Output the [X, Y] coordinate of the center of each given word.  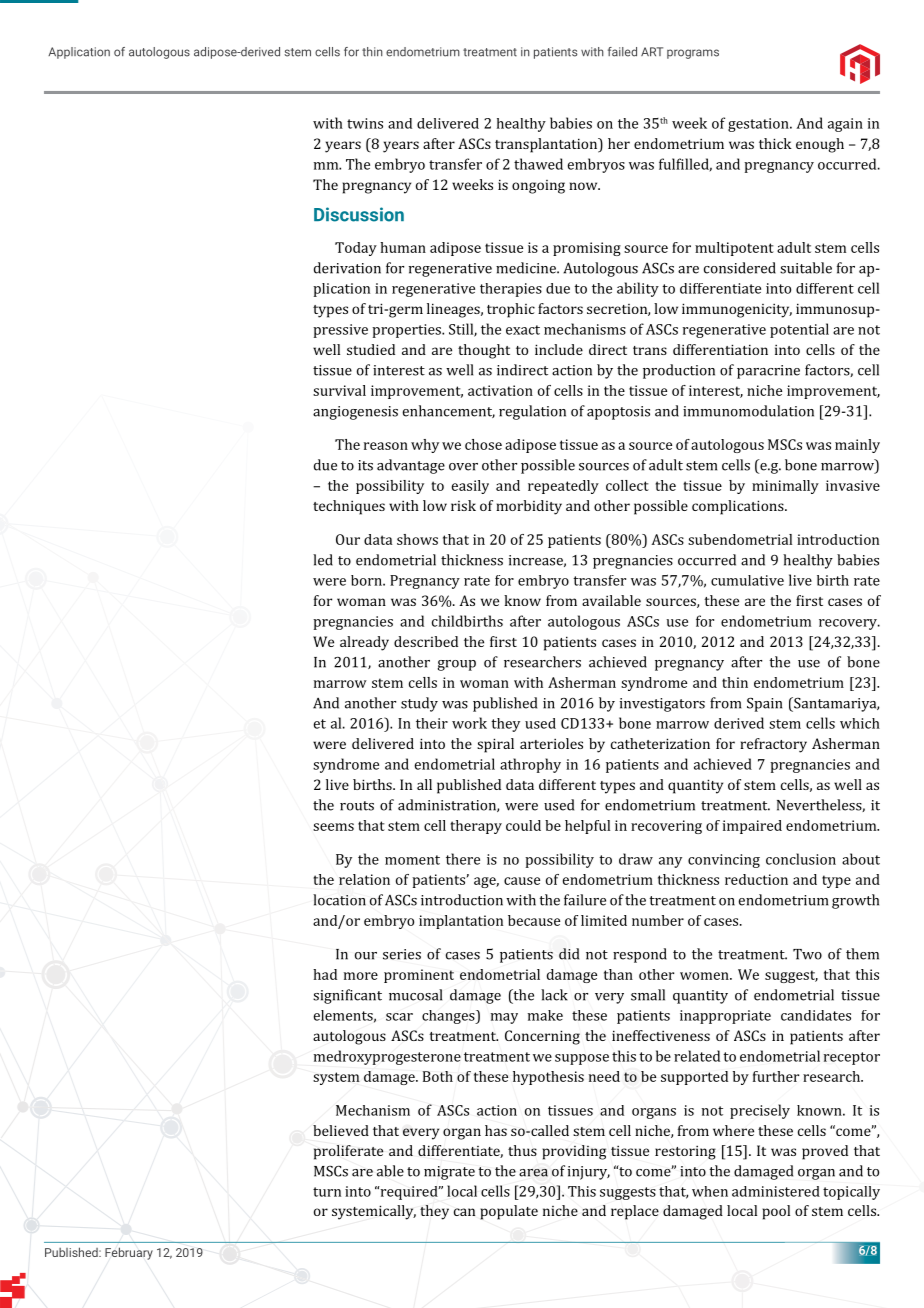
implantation [461, 922]
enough [820, 145]
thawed [538, 164]
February [129, 1253]
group [457, 665]
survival [339, 390]
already [364, 643]
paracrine [768, 372]
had [325, 974]
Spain [764, 704]
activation [500, 390]
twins [365, 123]
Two [807, 954]
